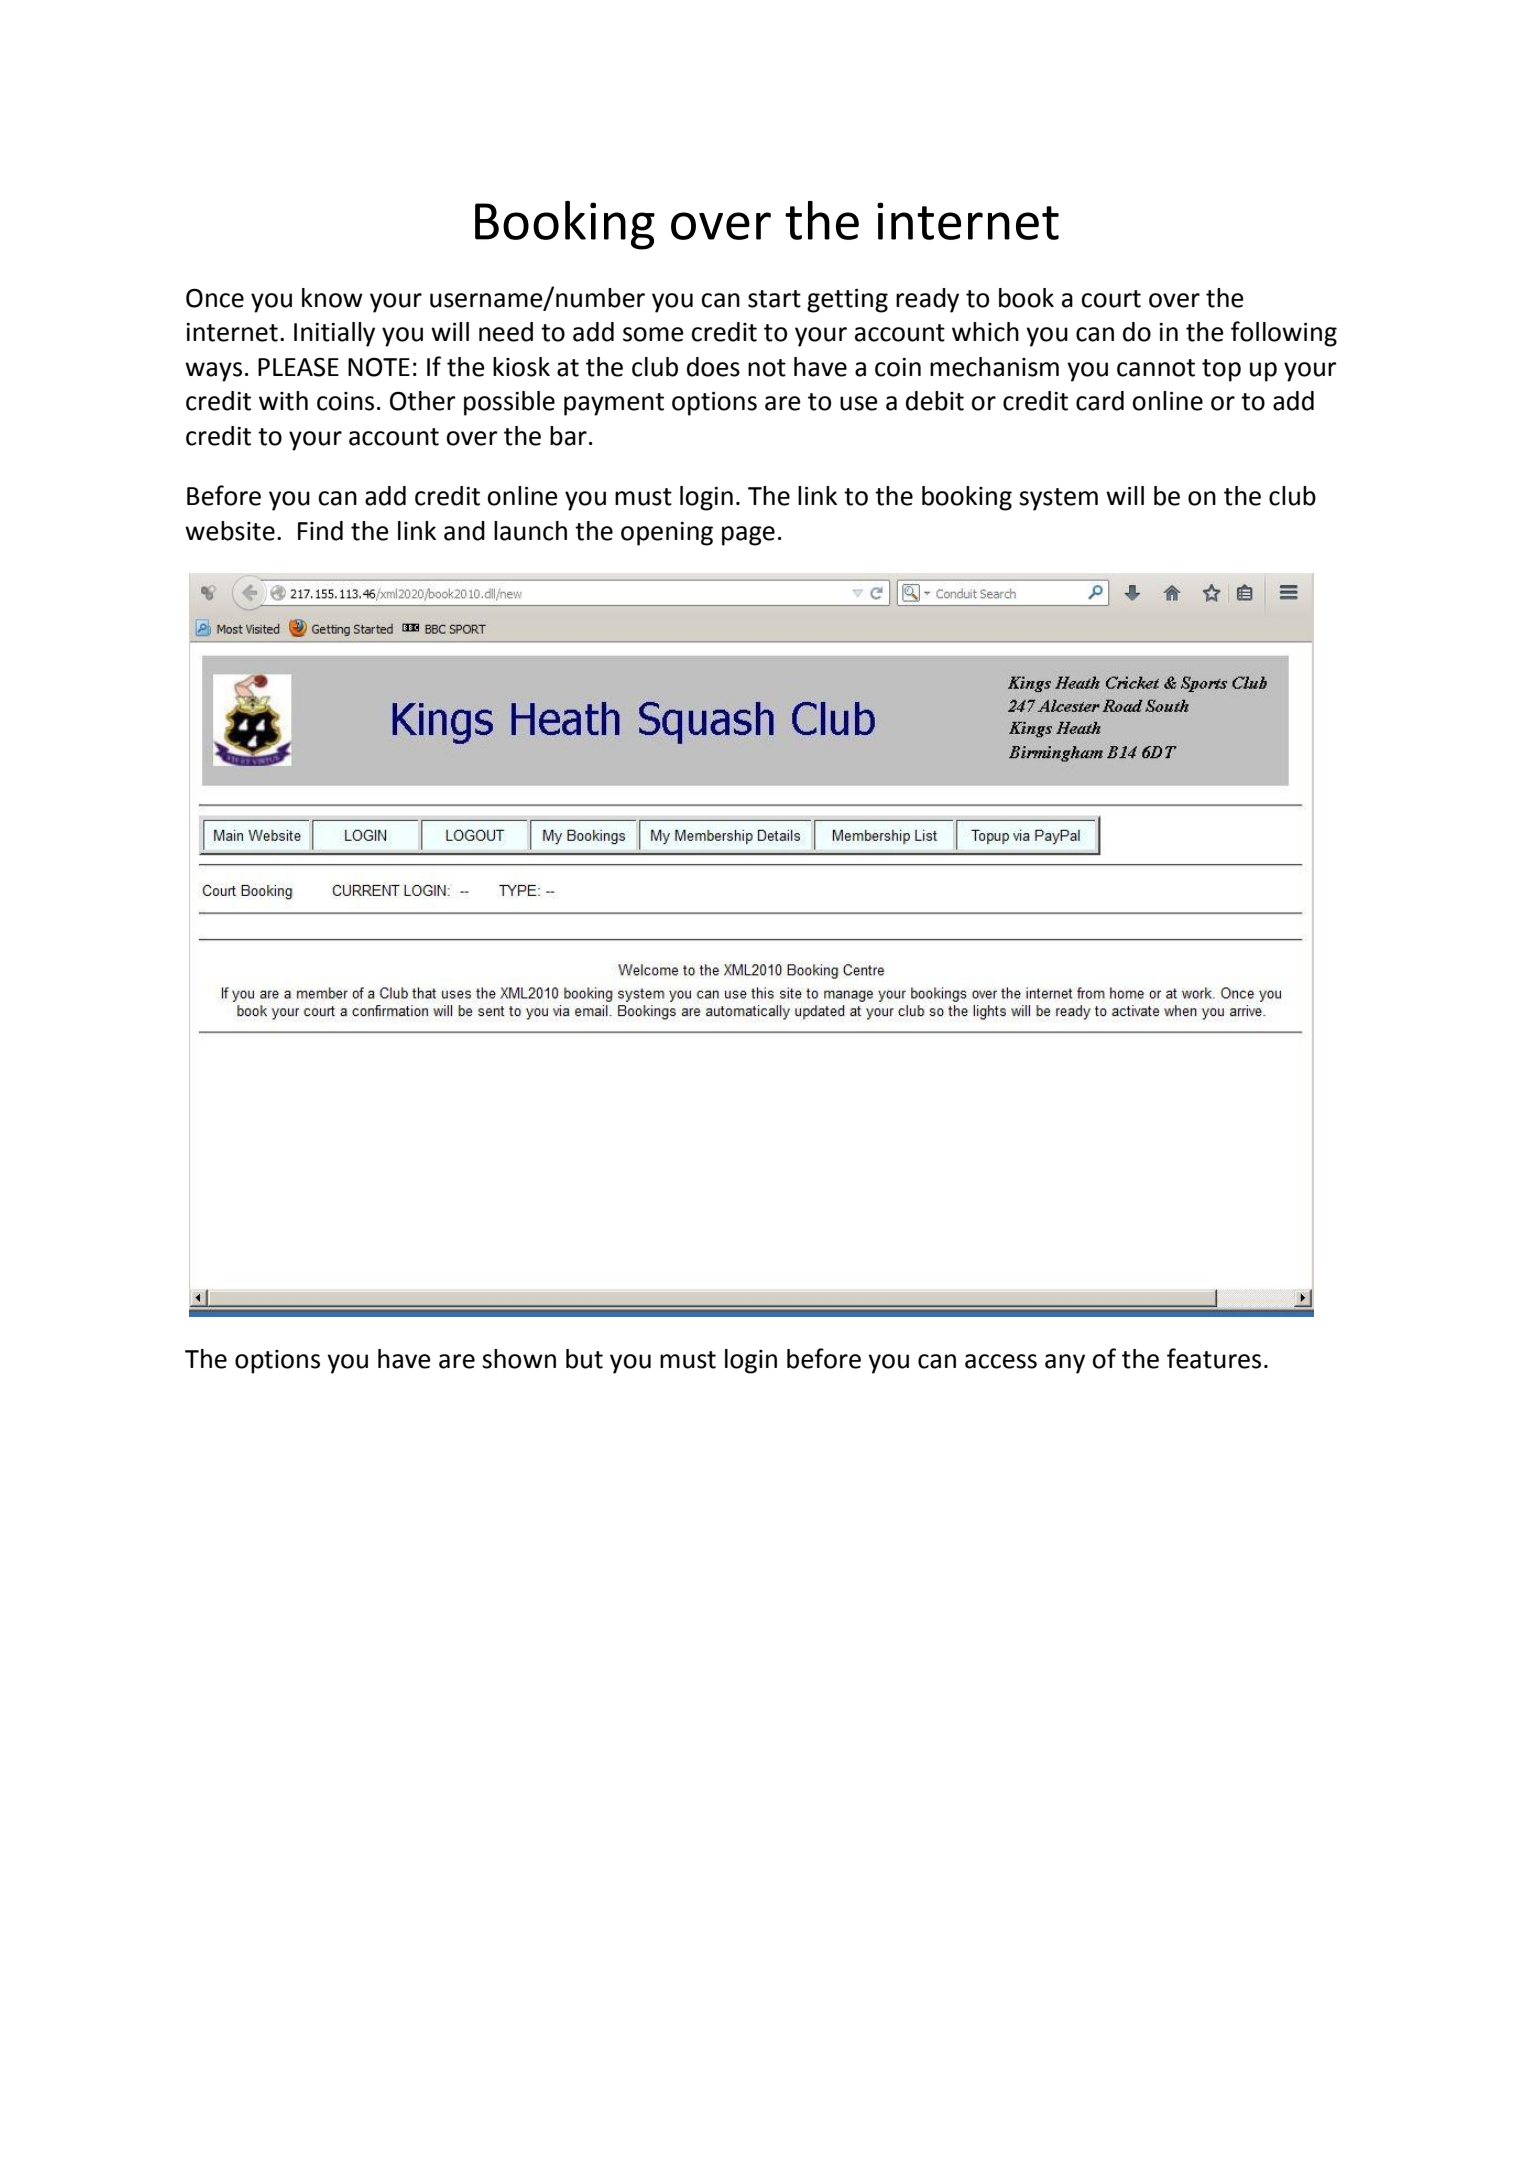 The image size is (1531, 2166). What do you see at coordinates (320, 531) in the screenshot?
I see `Find` at bounding box center [320, 531].
